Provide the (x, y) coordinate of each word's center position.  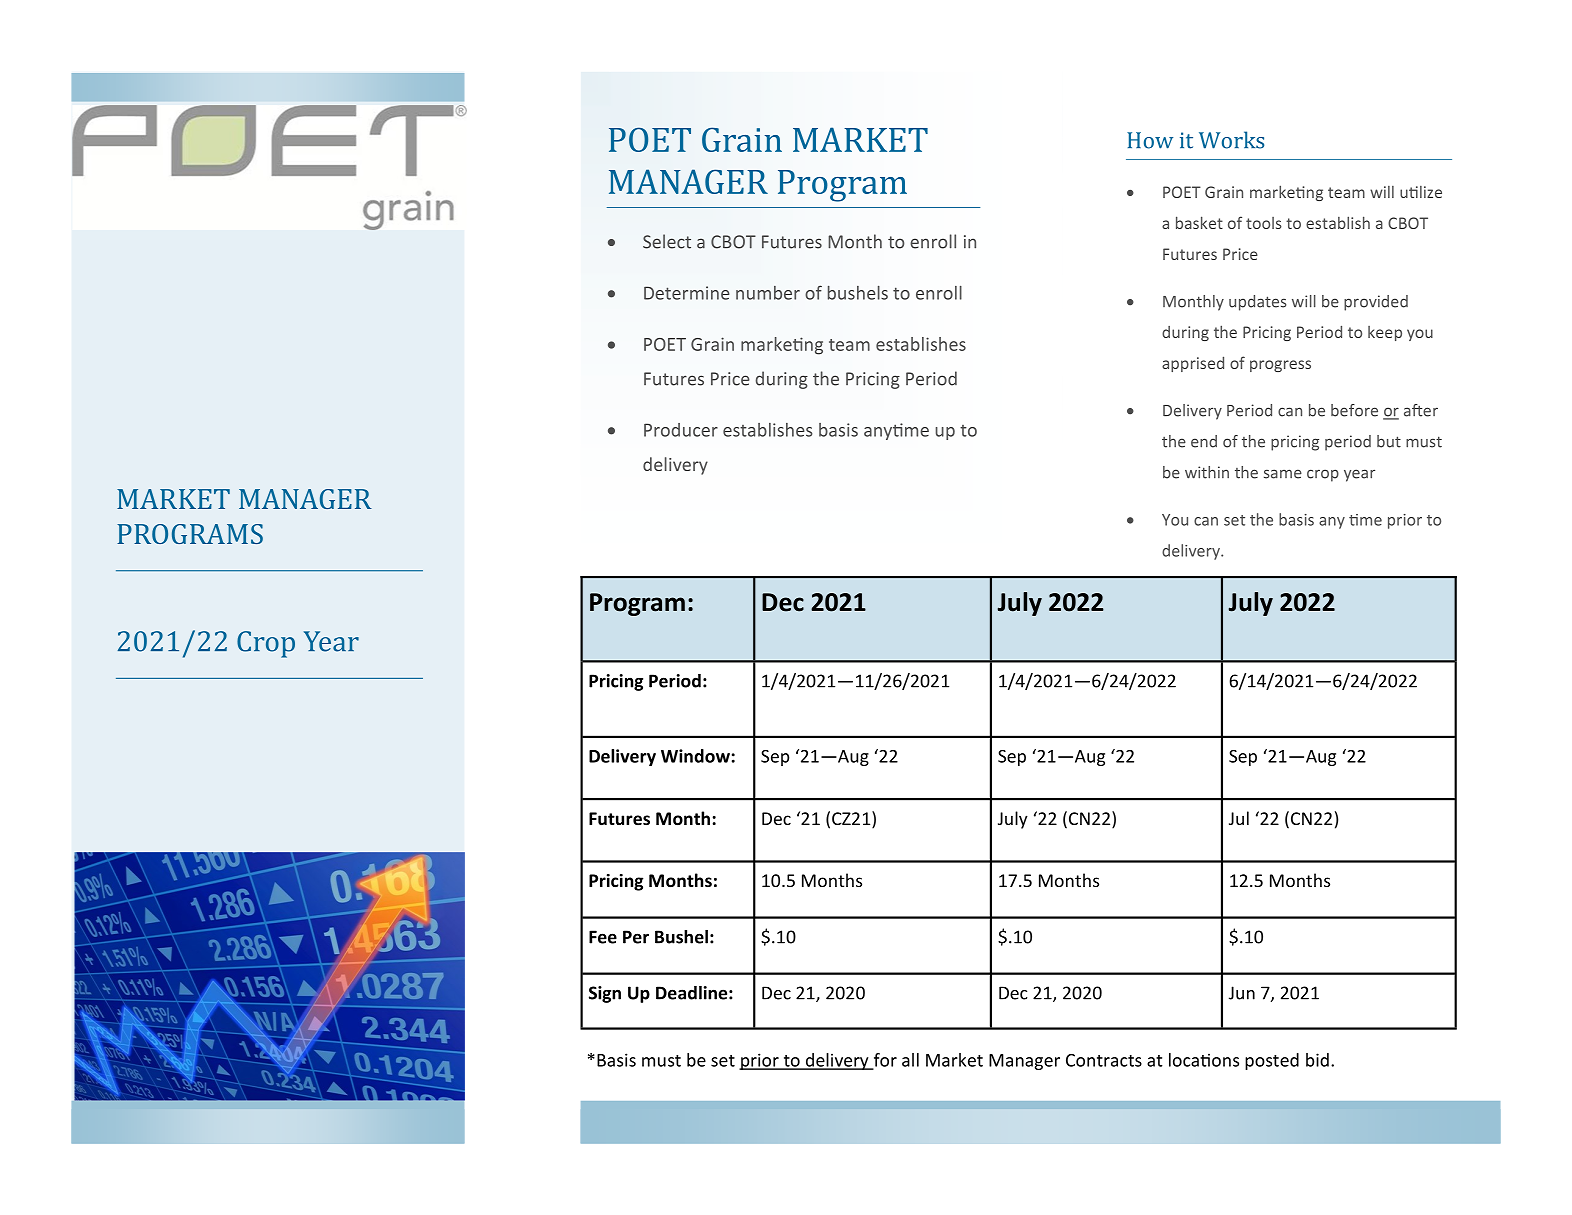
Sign (605, 994)
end (1204, 441)
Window (695, 756)
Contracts (1104, 1060)
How (1150, 140)
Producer (681, 430)
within (1207, 472)
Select (667, 241)
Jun (1242, 993)
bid (1317, 1060)
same (1283, 474)
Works (1231, 140)
